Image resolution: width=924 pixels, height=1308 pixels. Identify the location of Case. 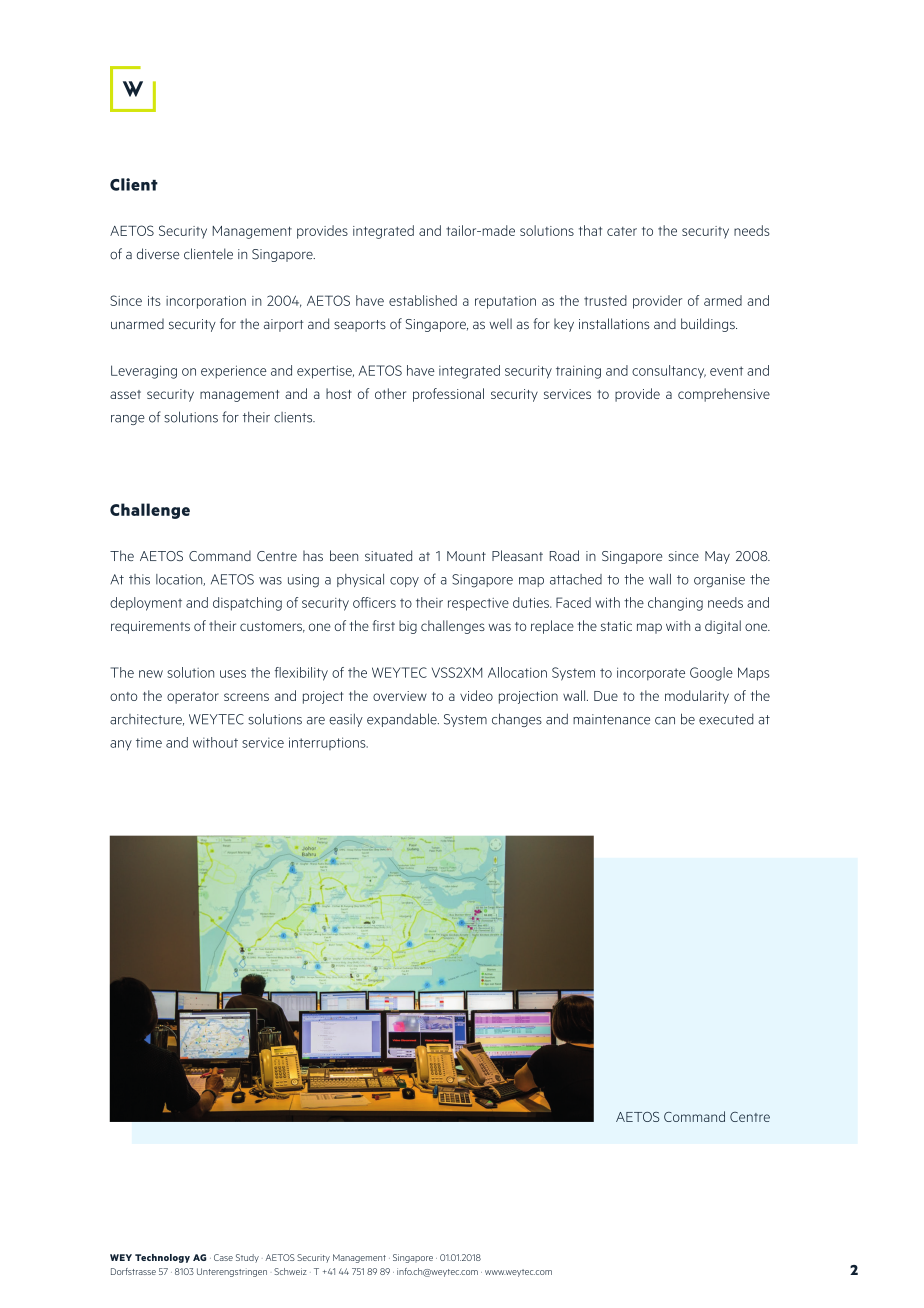
(223, 1257).
